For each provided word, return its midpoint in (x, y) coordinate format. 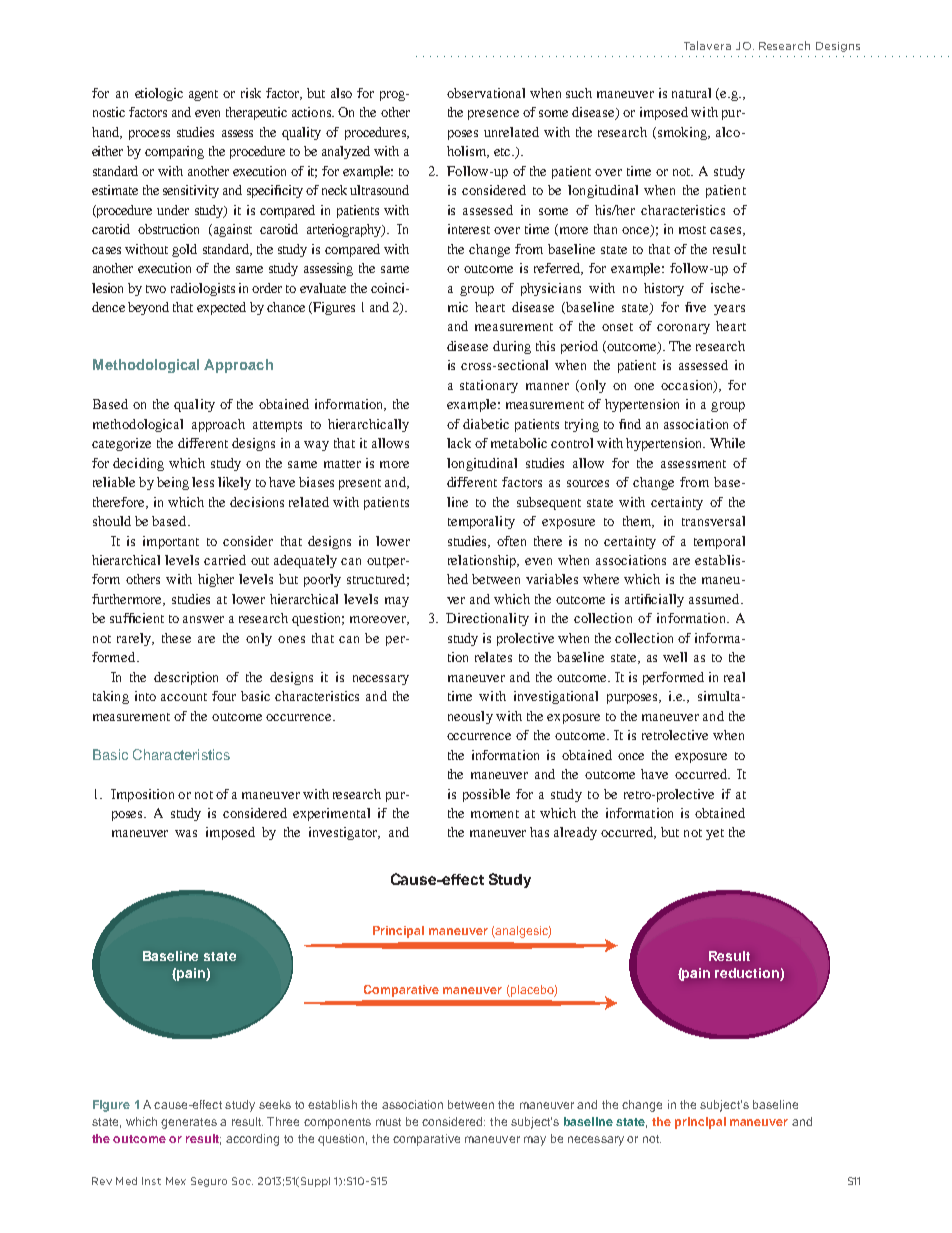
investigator (344, 833)
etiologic (159, 94)
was (186, 833)
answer (203, 619)
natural (691, 93)
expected (221, 308)
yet (715, 834)
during (512, 347)
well (675, 657)
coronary (683, 329)
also (341, 93)
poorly (322, 580)
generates (189, 1123)
